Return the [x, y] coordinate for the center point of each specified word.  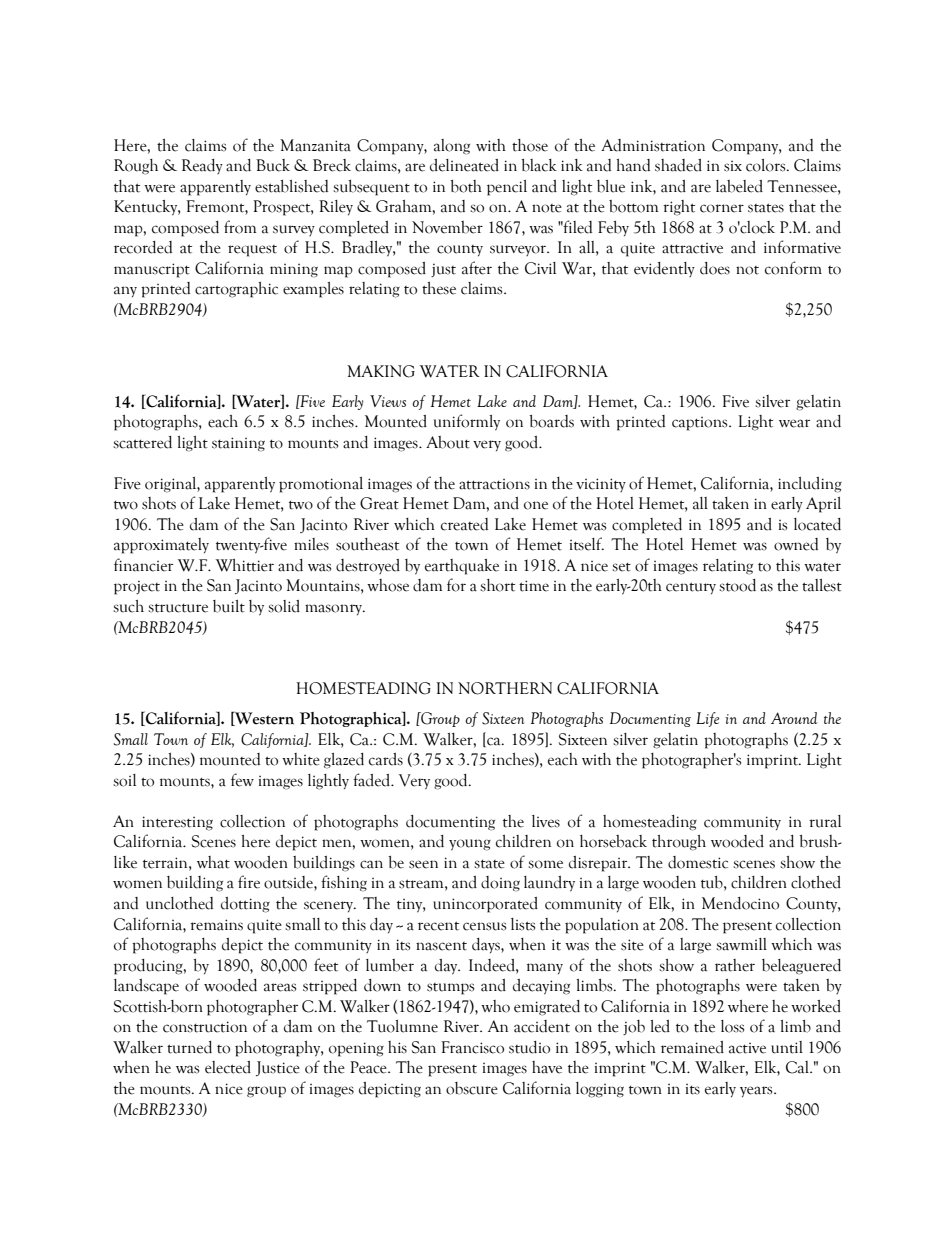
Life [708, 719]
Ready [202, 166]
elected [228, 1067]
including [810, 485]
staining [238, 444]
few [242, 780]
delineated [464, 165]
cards [386, 759]
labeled [739, 186]
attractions [494, 484]
